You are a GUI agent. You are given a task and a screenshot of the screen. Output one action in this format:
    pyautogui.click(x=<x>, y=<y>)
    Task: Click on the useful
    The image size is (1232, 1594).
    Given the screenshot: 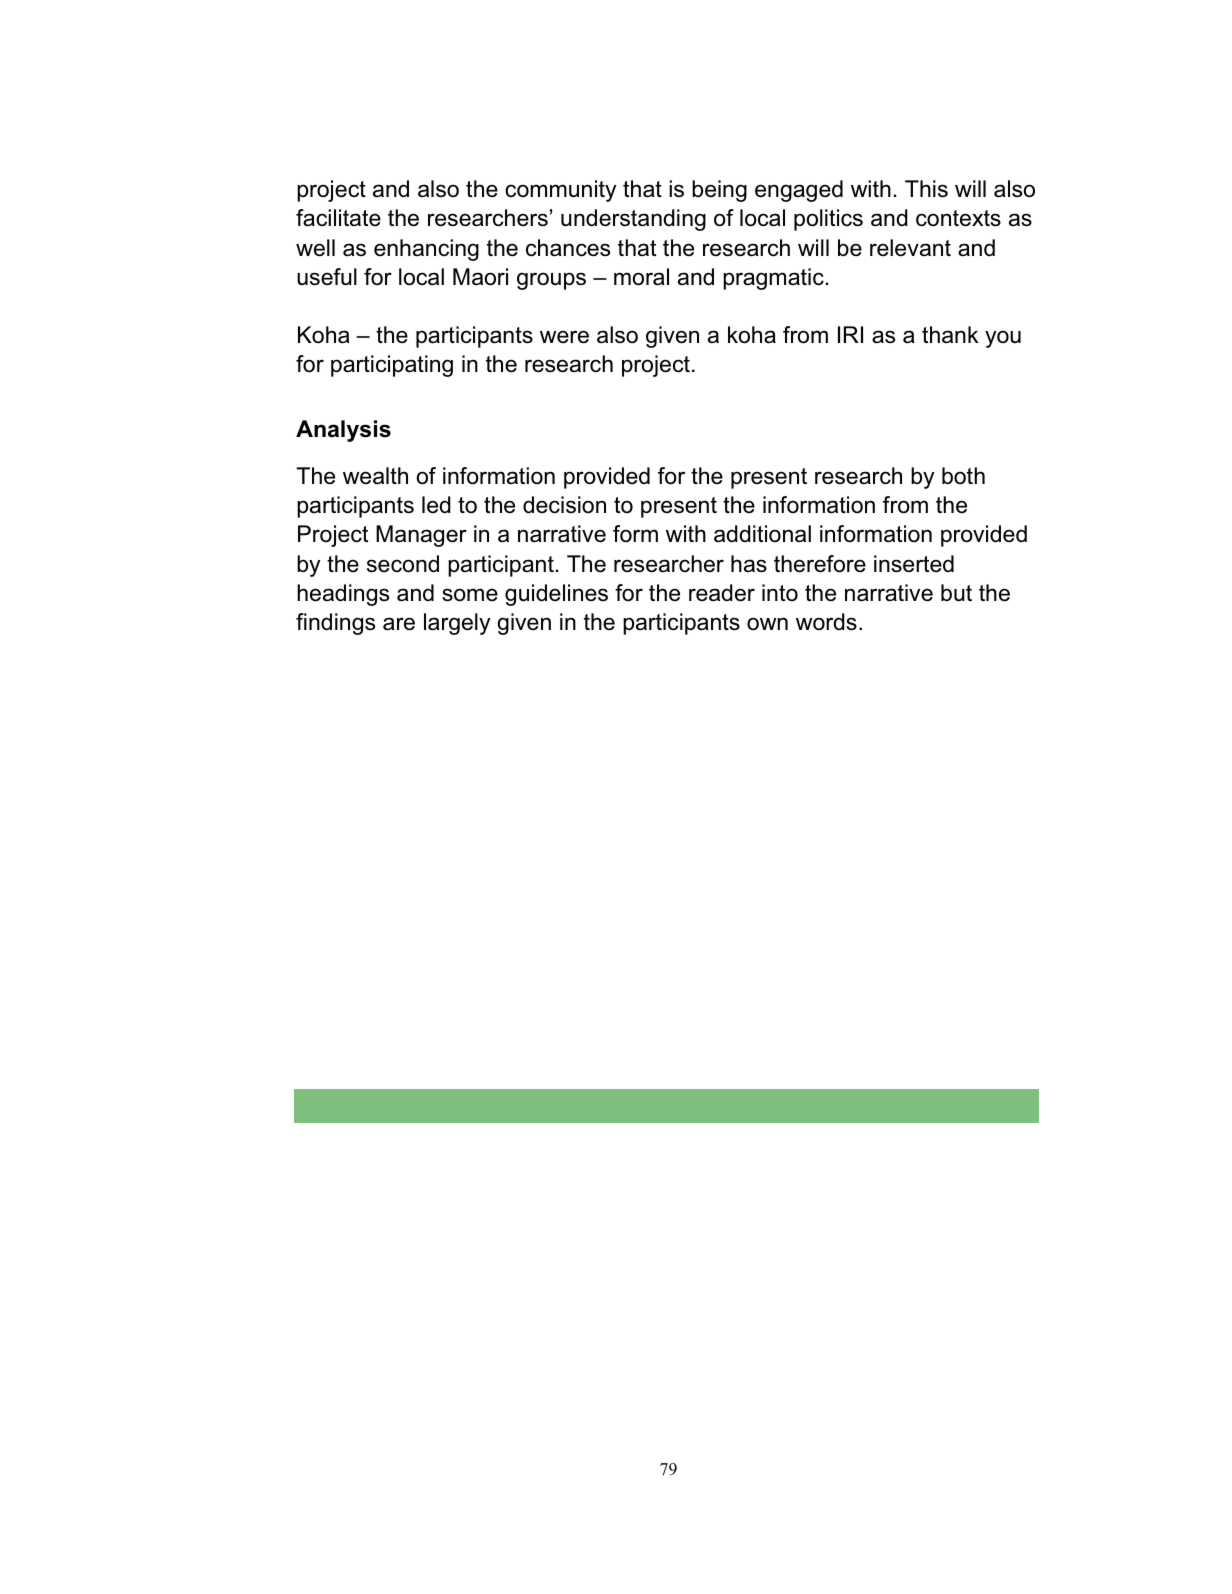 What is the action you would take?
    pyautogui.click(x=327, y=277)
